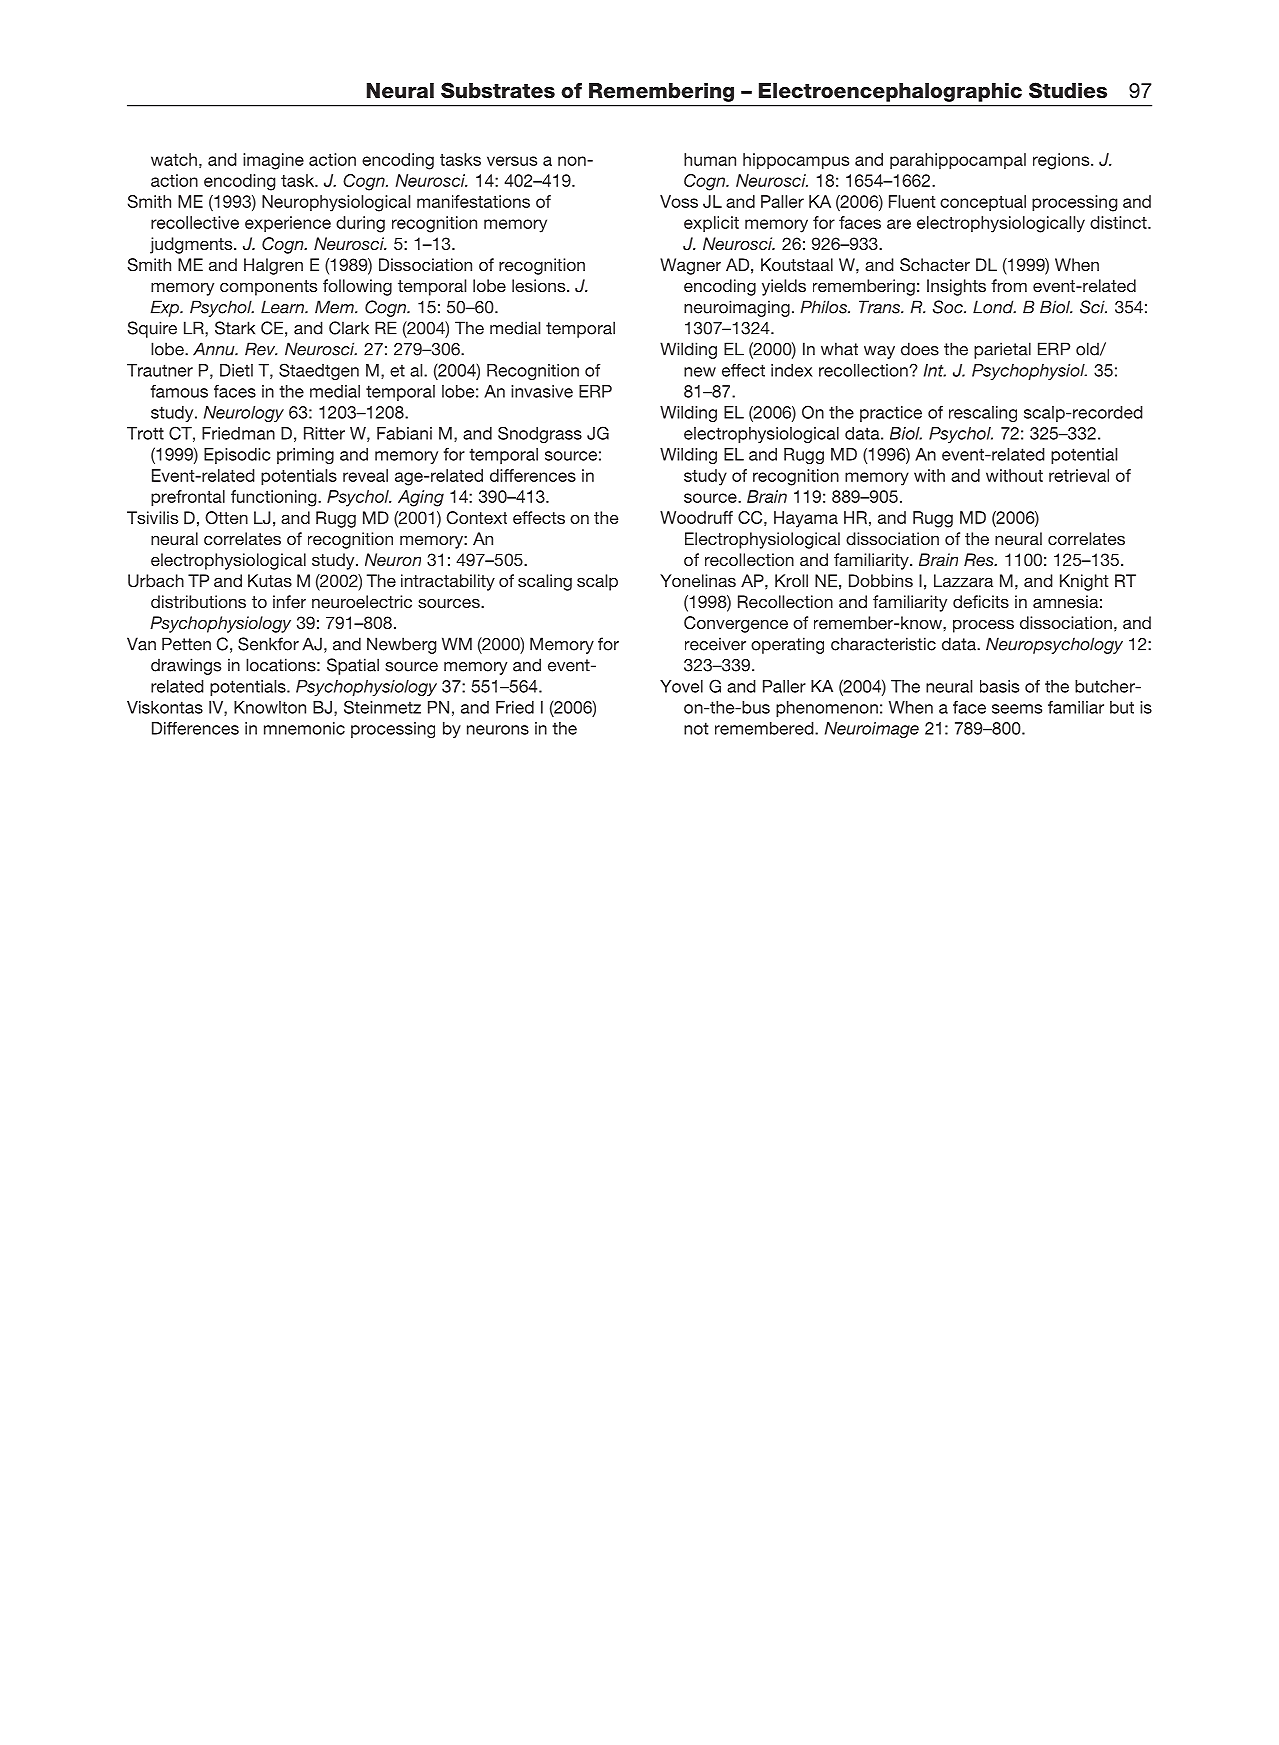 The image size is (1279, 1745). What do you see at coordinates (1009, 285) in the screenshot?
I see `from` at bounding box center [1009, 285].
